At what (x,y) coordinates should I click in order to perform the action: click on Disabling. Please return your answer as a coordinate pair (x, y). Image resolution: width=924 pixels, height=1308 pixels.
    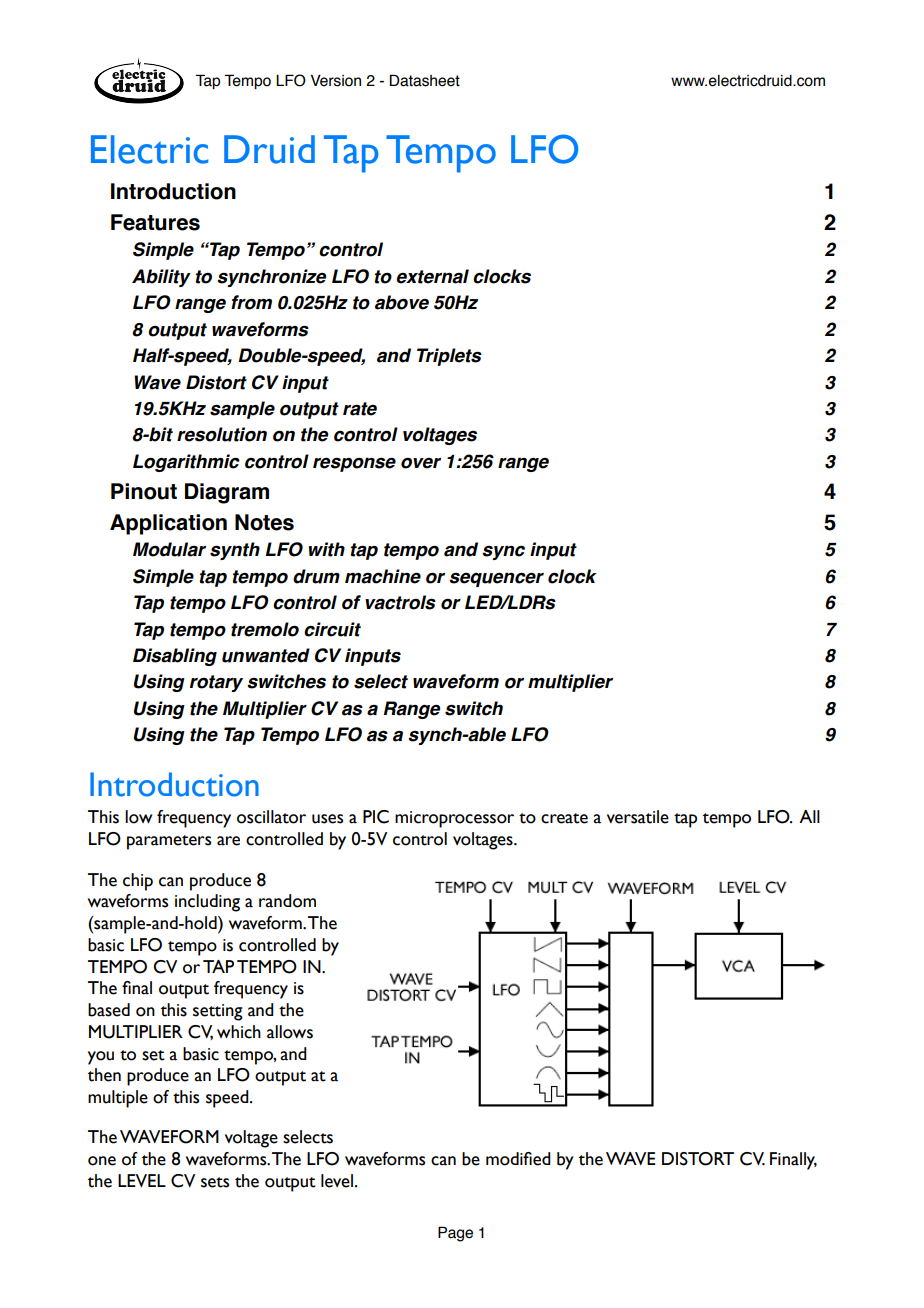
    Looking at the image, I should click on (175, 657).
